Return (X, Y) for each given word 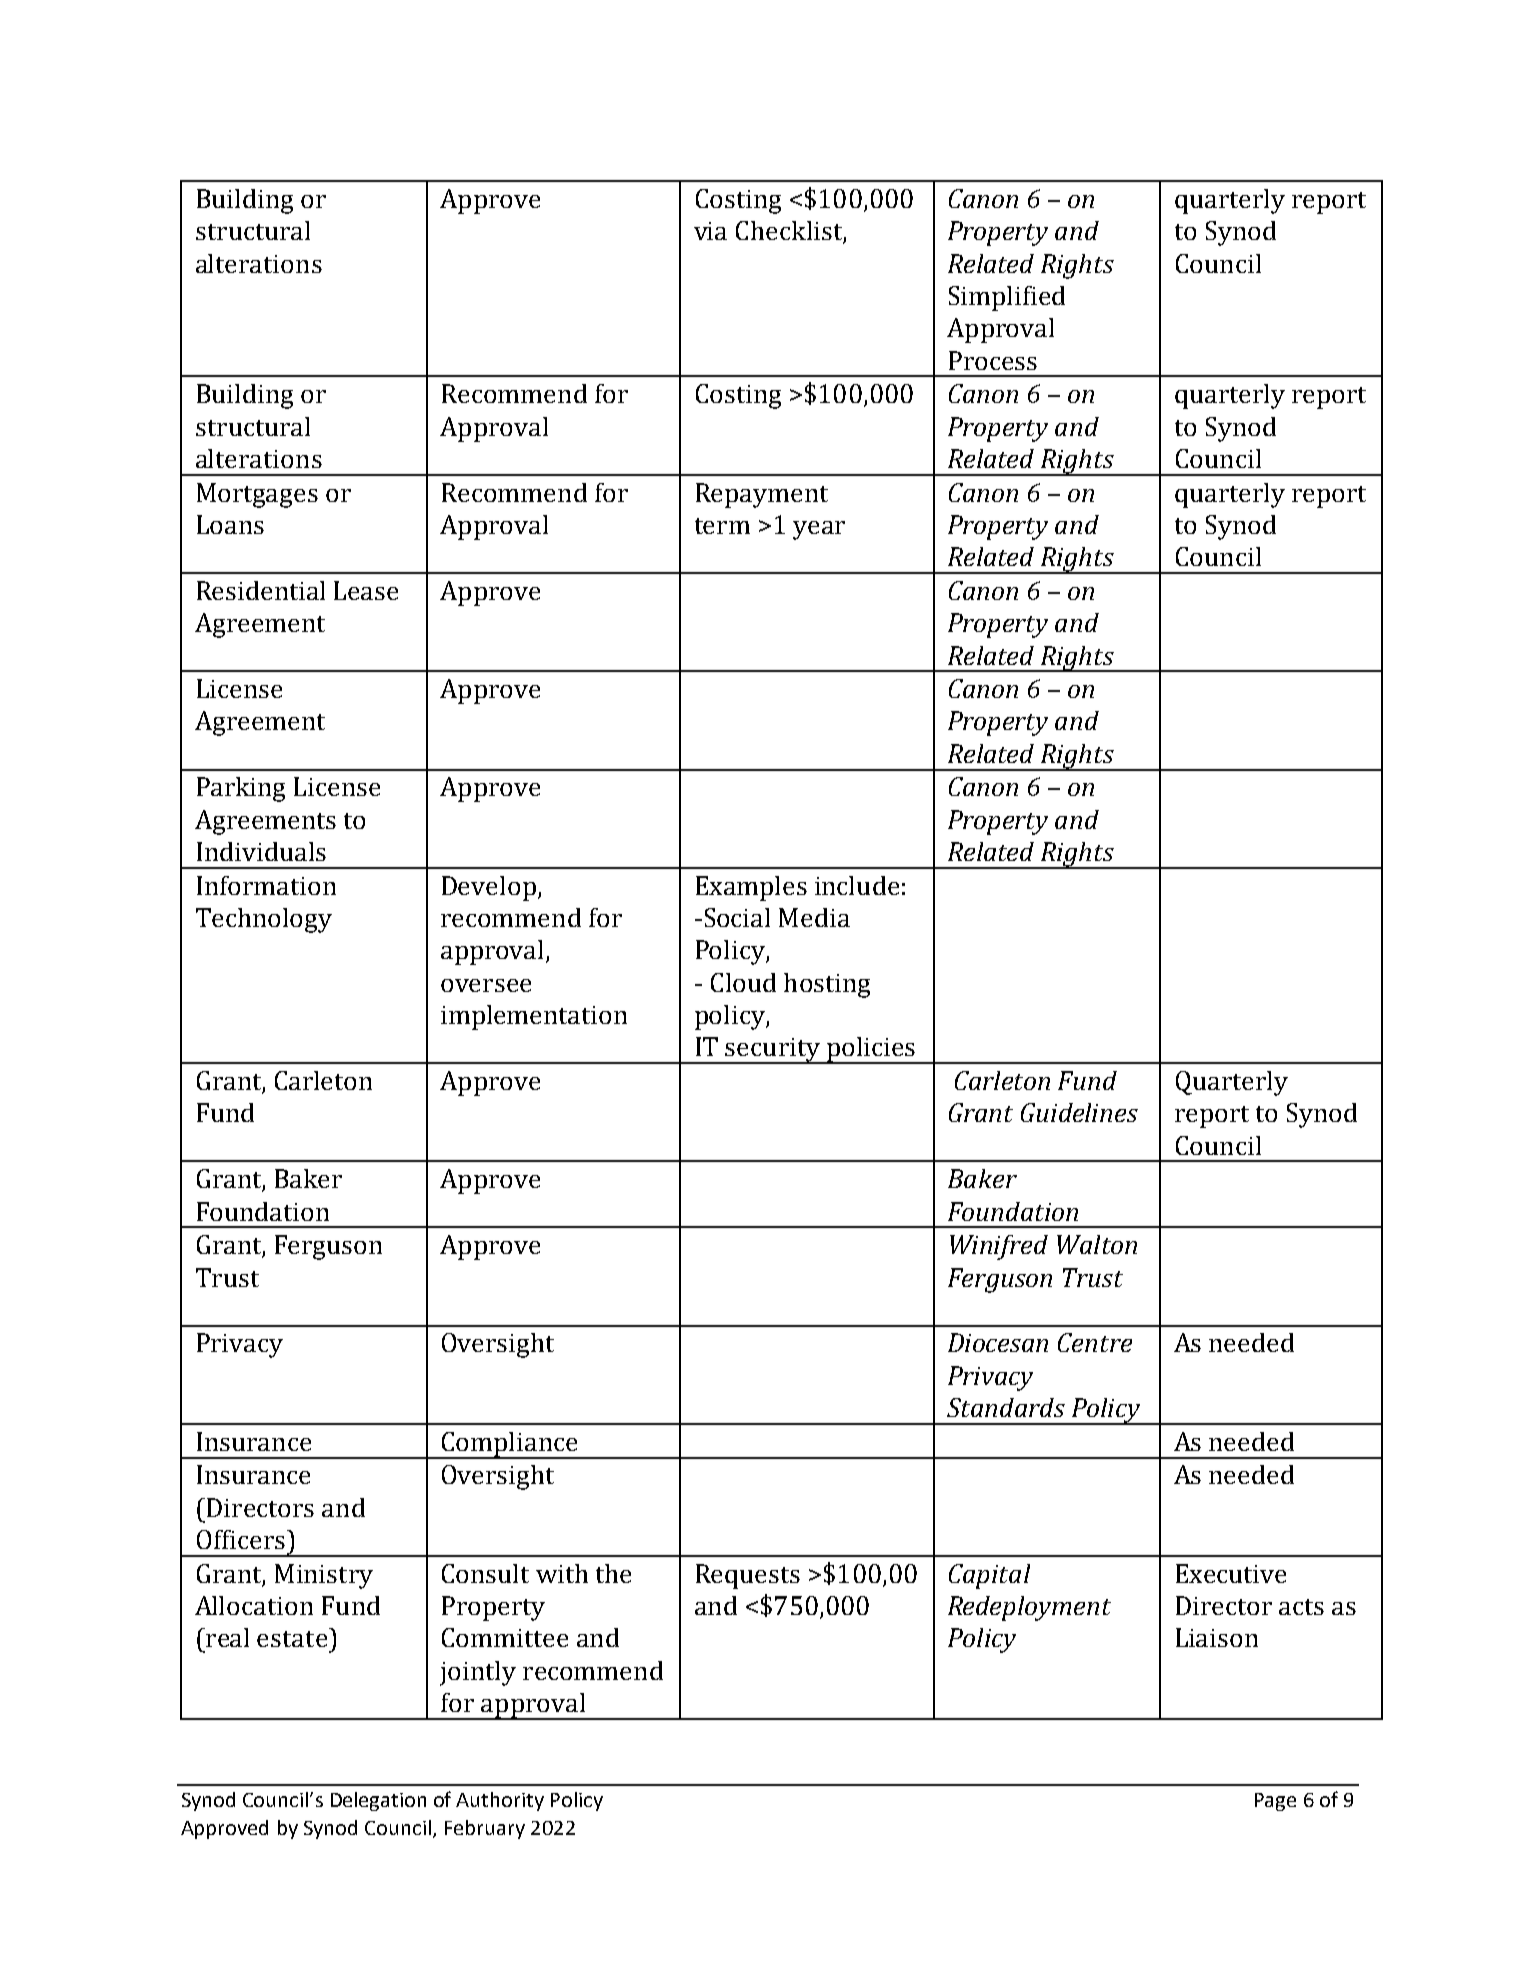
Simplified (1007, 298)
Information (266, 885)
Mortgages (257, 495)
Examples (751, 888)
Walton (1097, 1244)
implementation (534, 1017)
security (773, 1051)
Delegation (378, 1801)
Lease (366, 590)
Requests (748, 1576)
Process (993, 360)
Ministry (324, 1576)
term (722, 526)
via (710, 231)
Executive (1231, 1573)
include (857, 885)
